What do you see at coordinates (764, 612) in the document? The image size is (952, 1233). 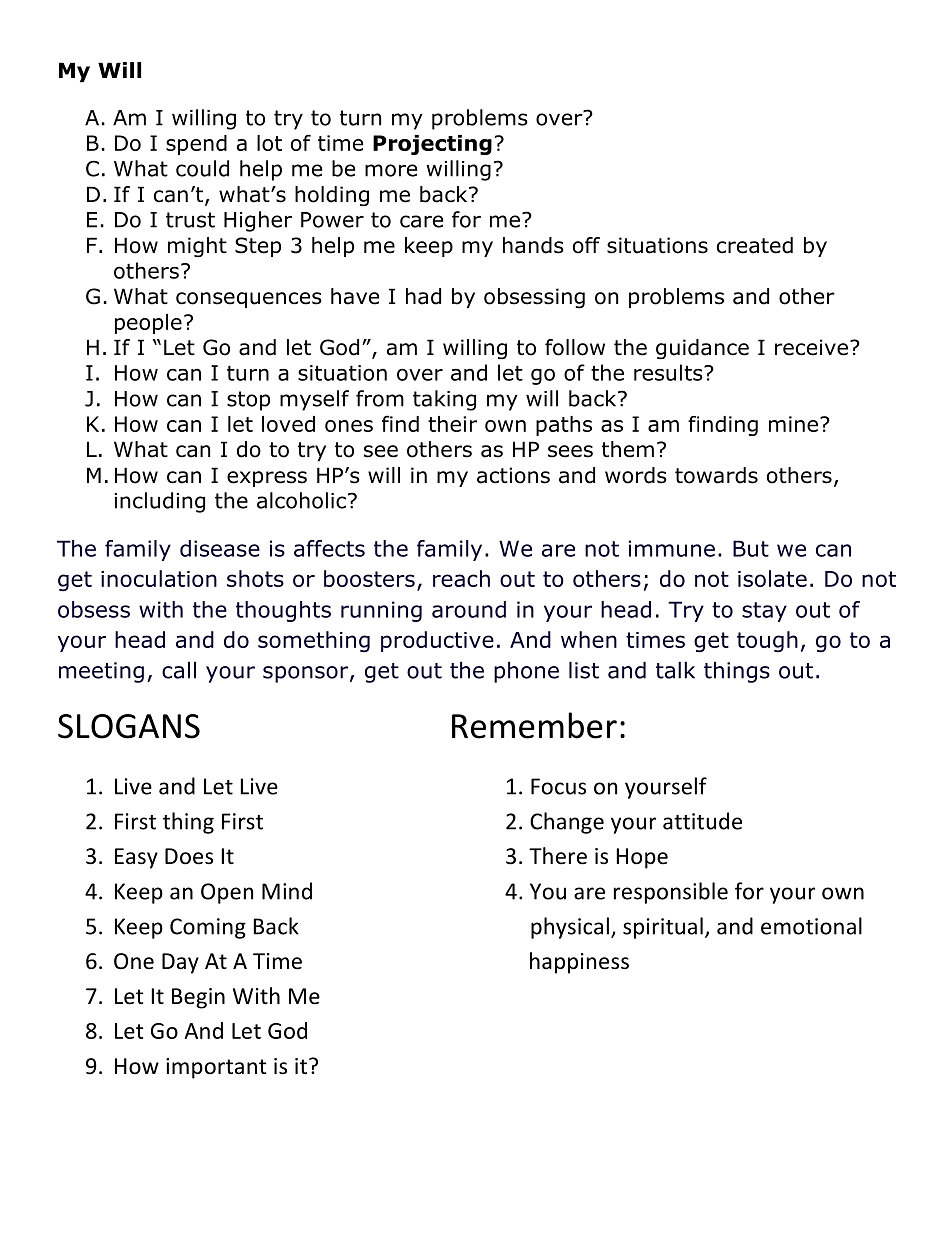 I see `stay` at bounding box center [764, 612].
